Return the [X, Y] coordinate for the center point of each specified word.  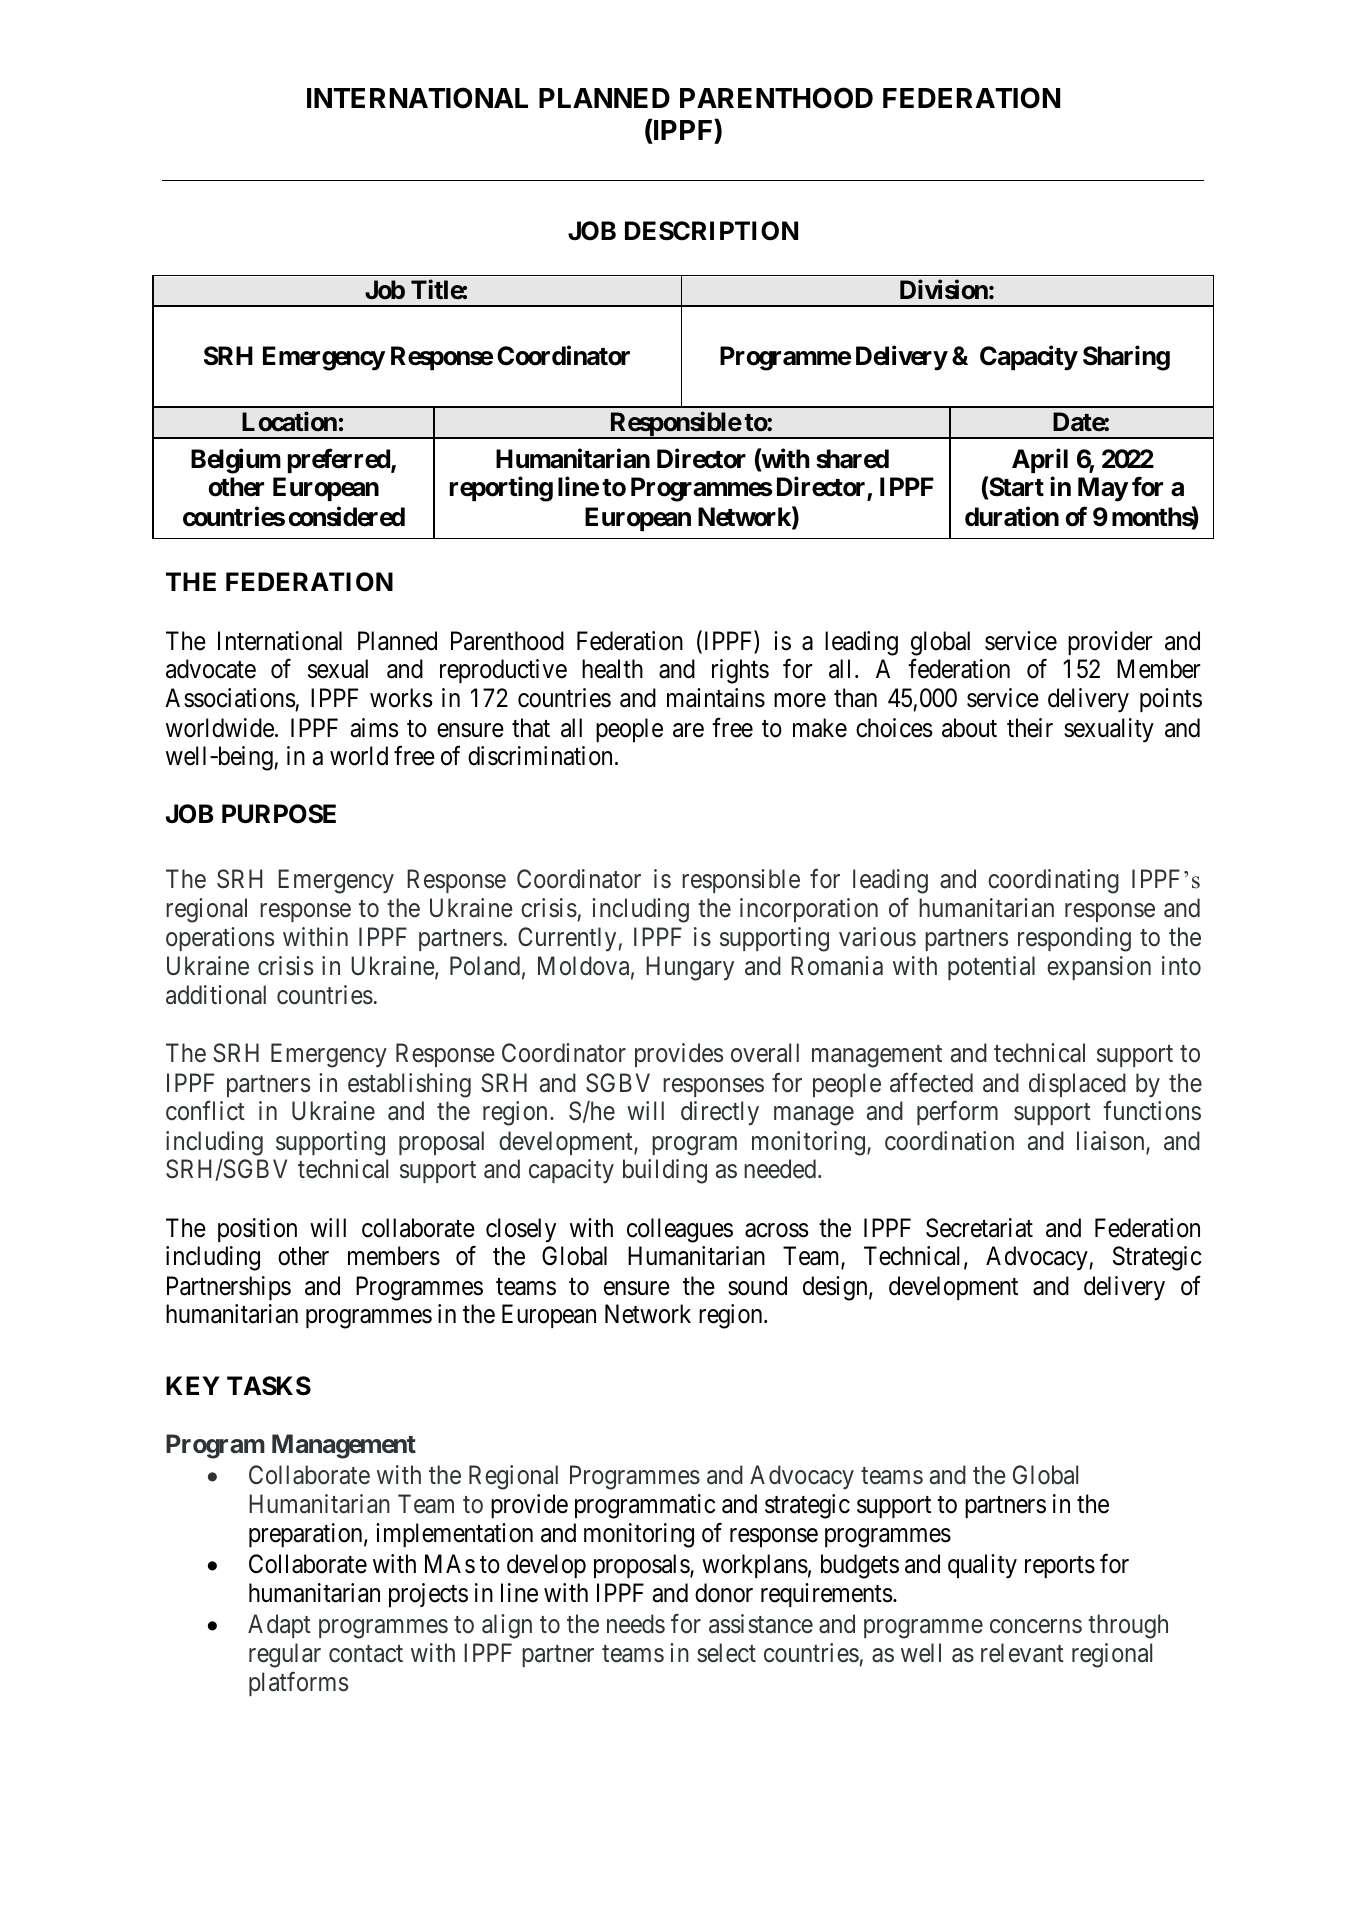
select [726, 1653]
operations [220, 939]
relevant [1022, 1653]
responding [1074, 939]
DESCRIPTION [711, 231]
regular [285, 1655]
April [1040, 460]
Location [289, 421]
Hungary [690, 969]
